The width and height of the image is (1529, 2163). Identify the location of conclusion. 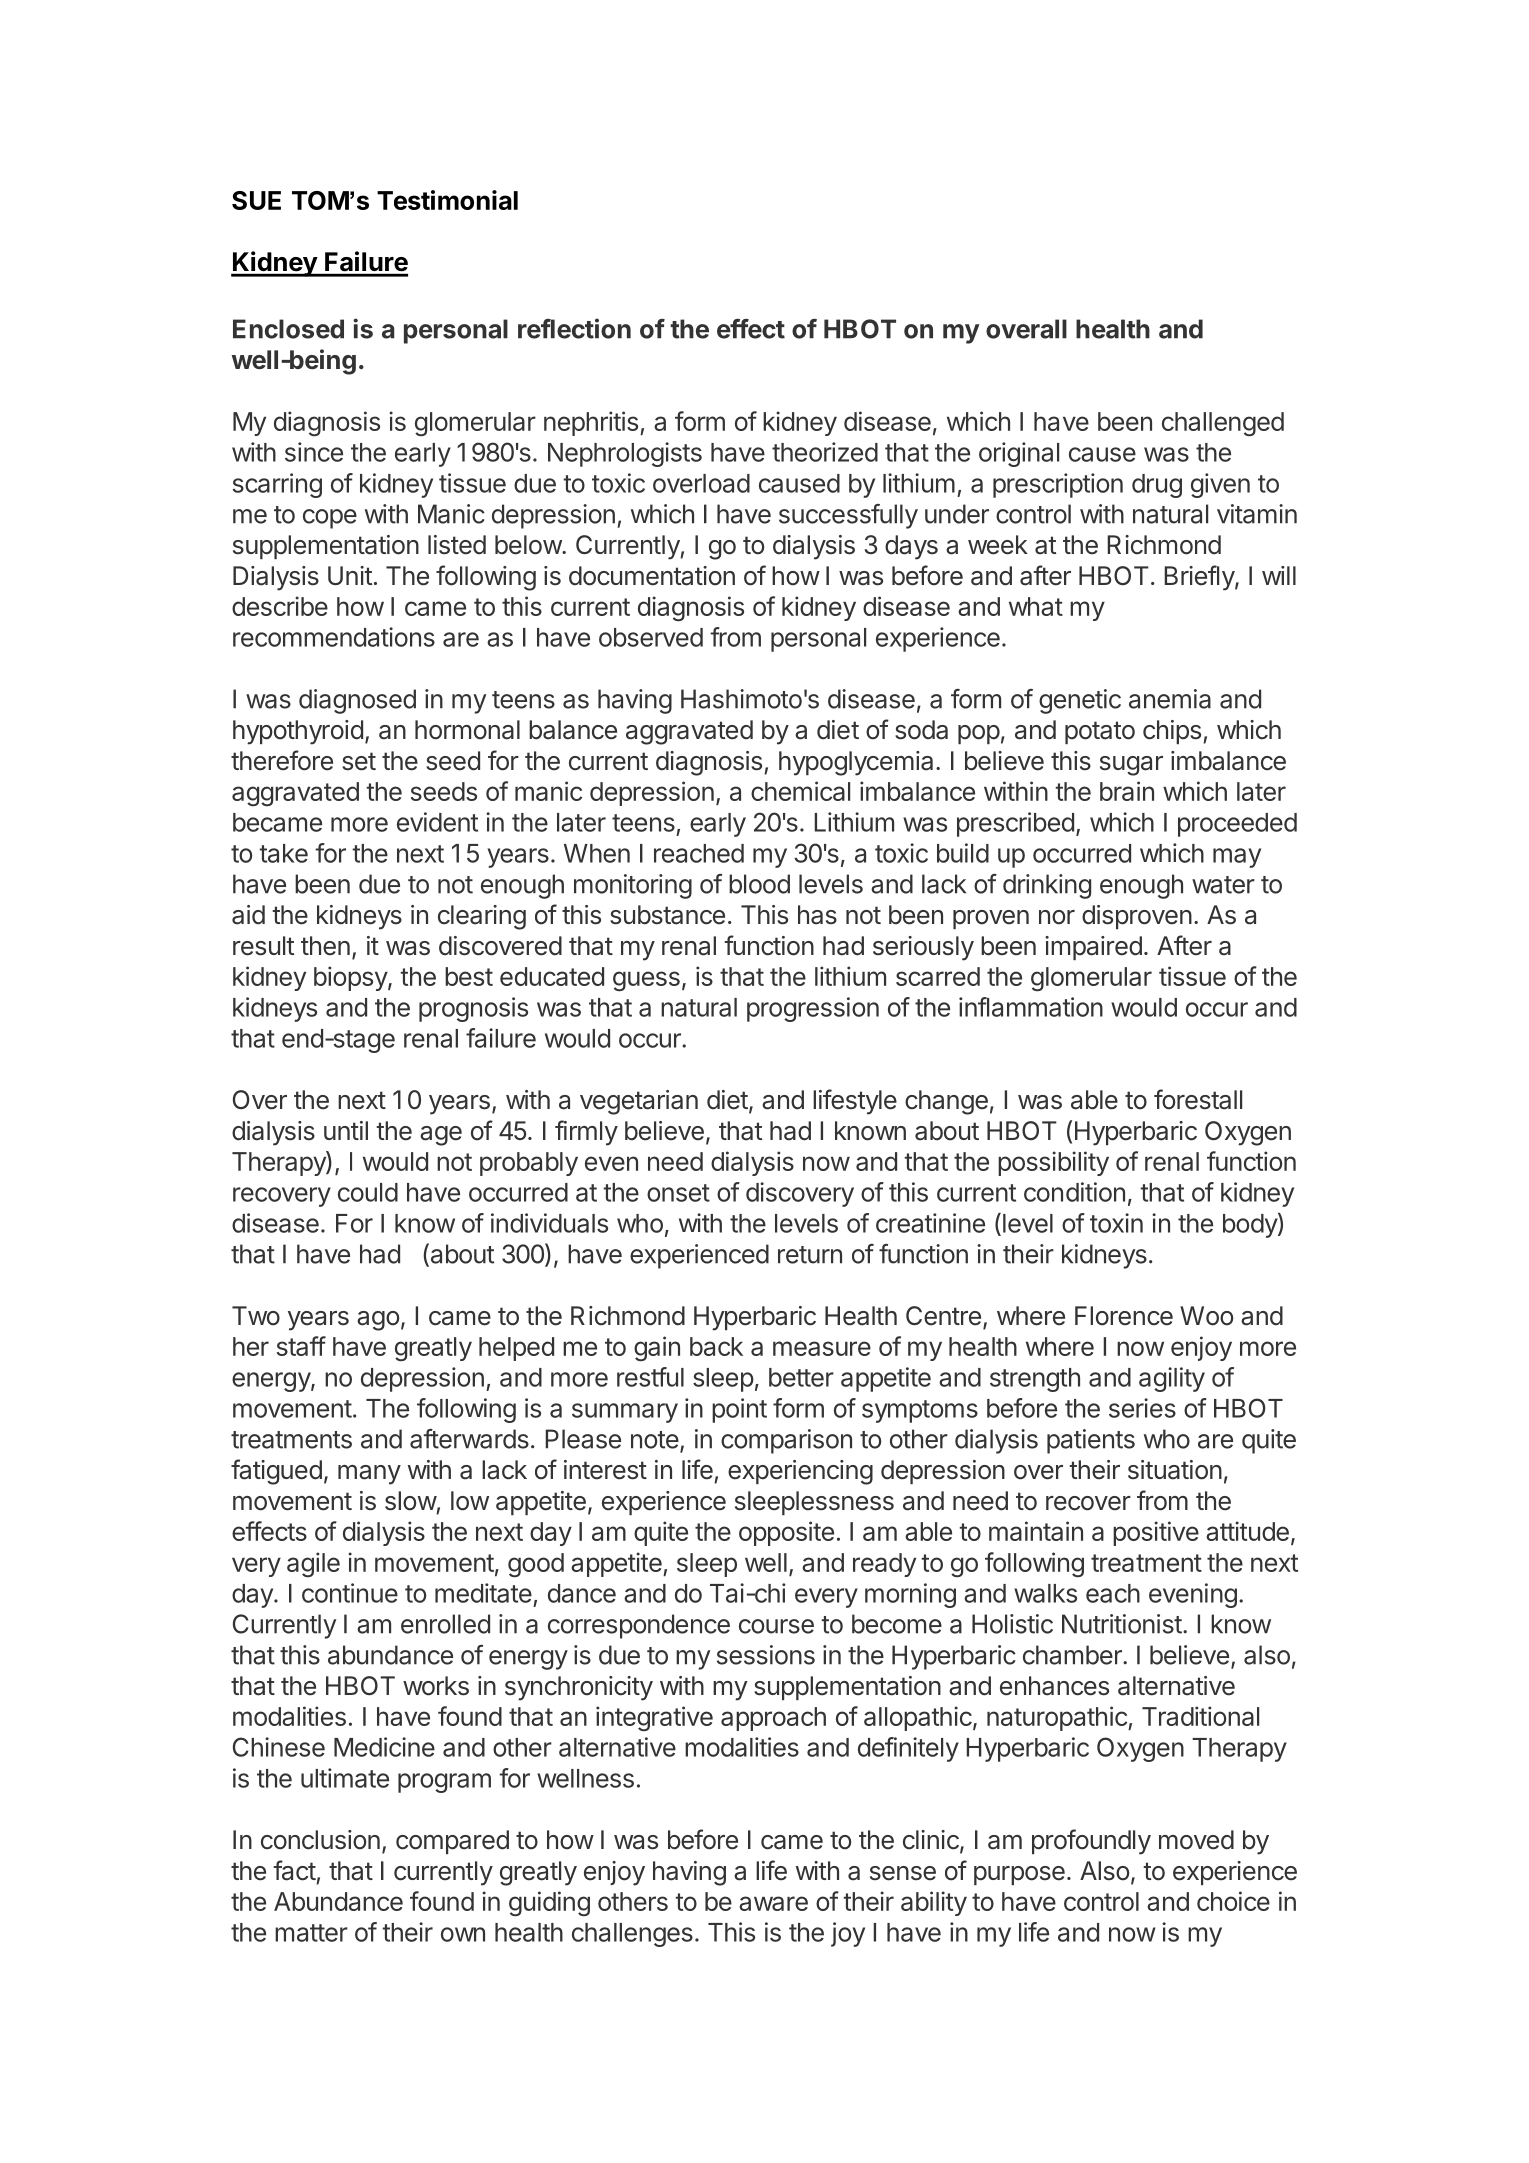
(320, 1840).
